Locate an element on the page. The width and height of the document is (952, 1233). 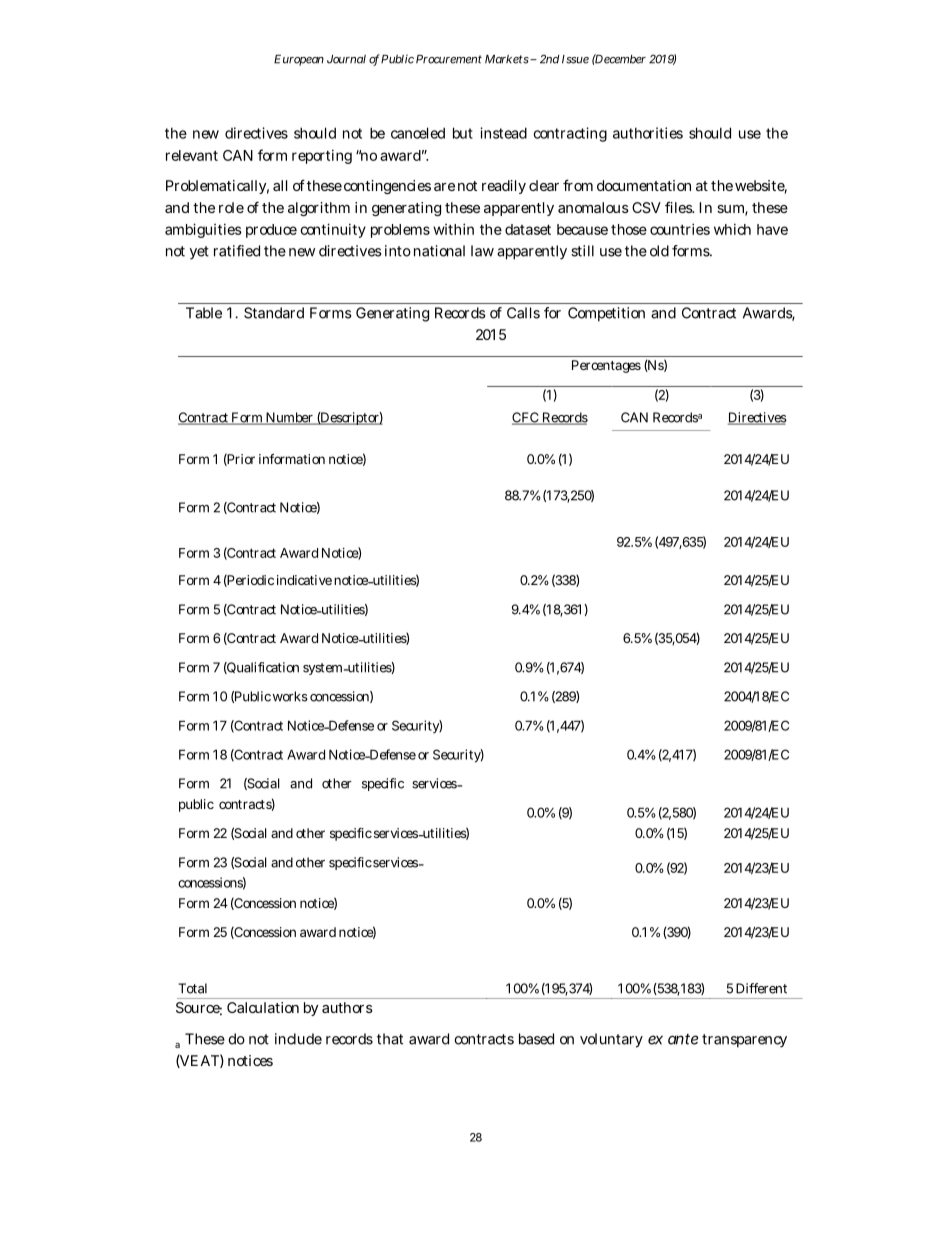
old is located at coordinates (659, 251).
